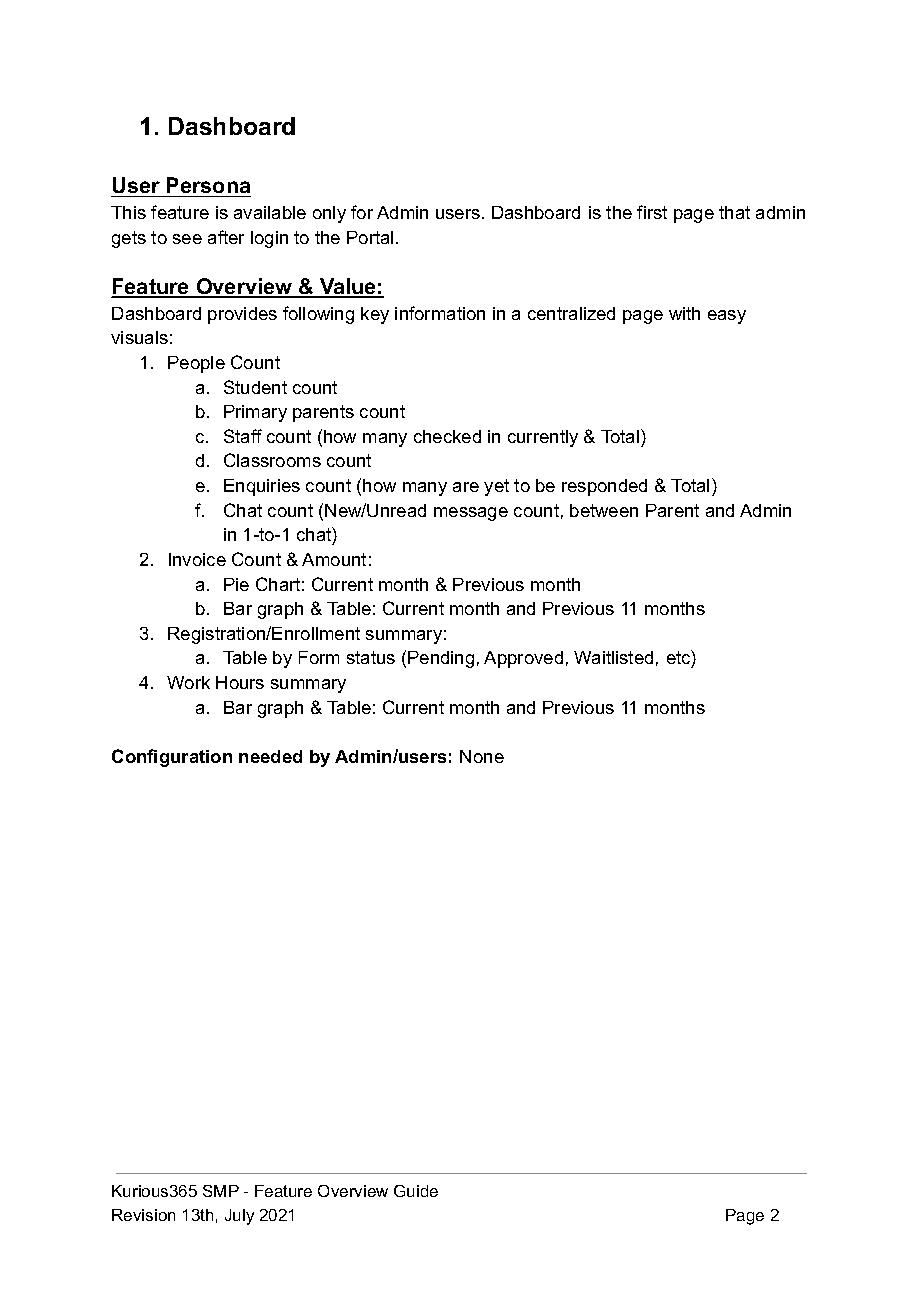 Image resolution: width=924 pixels, height=1307 pixels. Describe the element at coordinates (652, 212) in the screenshot. I see `first` at that location.
